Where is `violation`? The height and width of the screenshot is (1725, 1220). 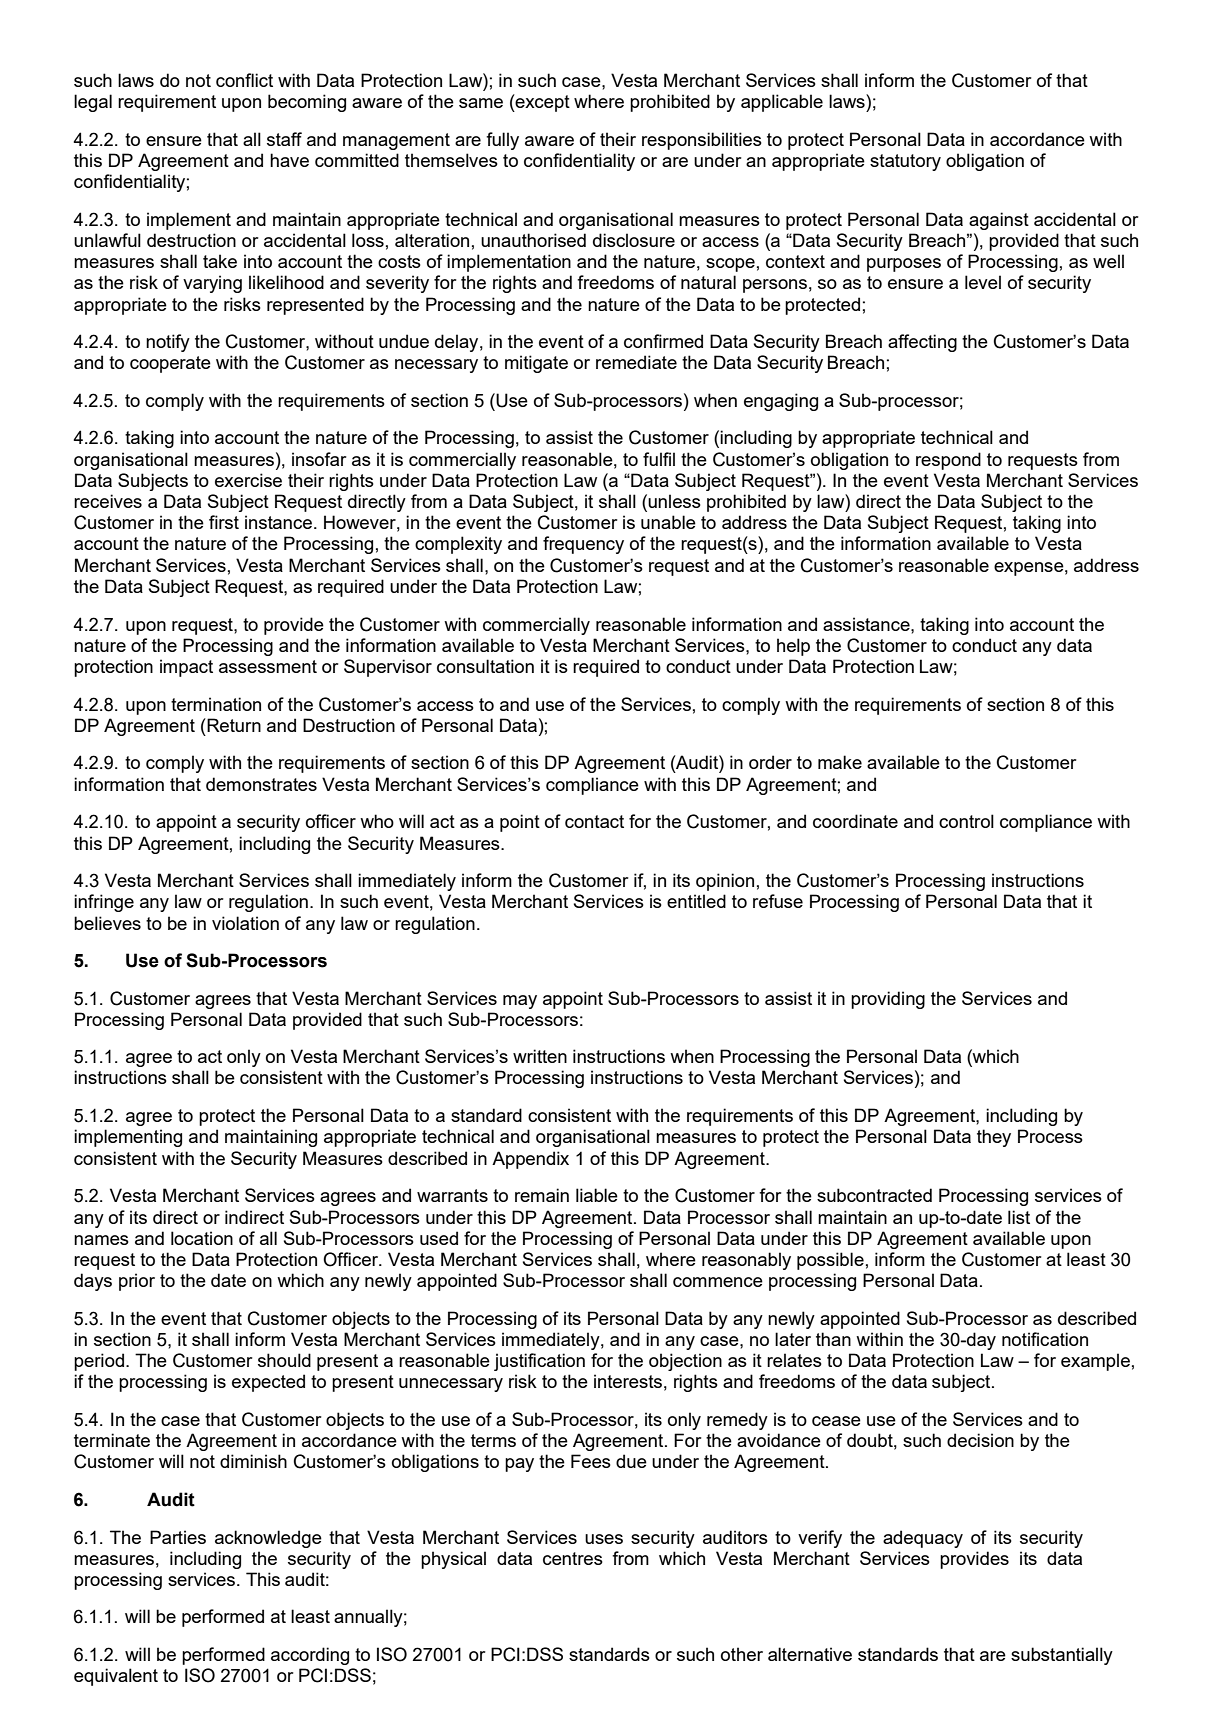 violation is located at coordinates (245, 923).
